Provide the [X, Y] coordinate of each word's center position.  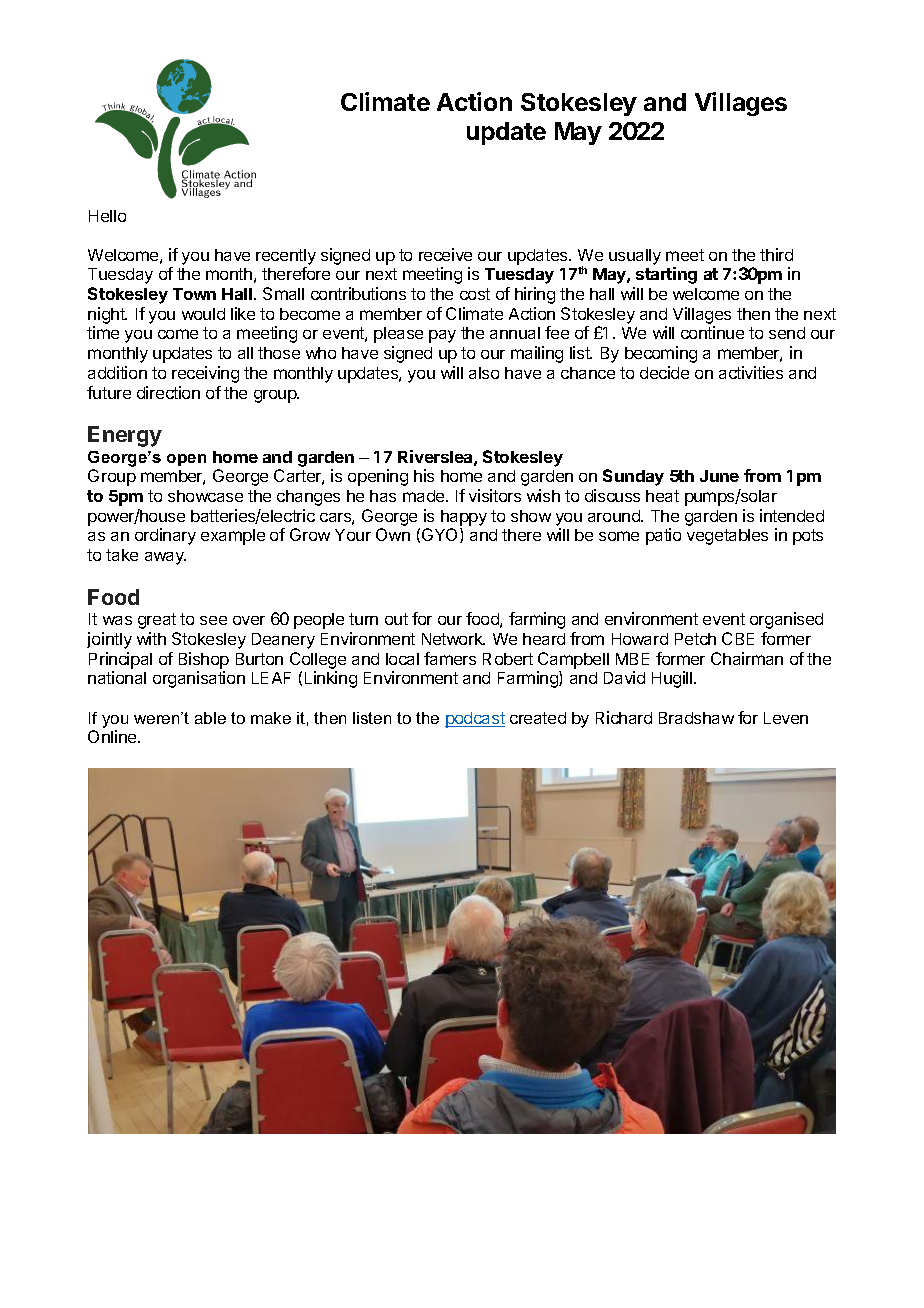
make [271, 718]
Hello [107, 216]
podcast [475, 720]
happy [464, 518]
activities [751, 372]
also [484, 373]
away [165, 558]
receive [445, 254]
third [776, 254]
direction [168, 392]
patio [663, 536]
